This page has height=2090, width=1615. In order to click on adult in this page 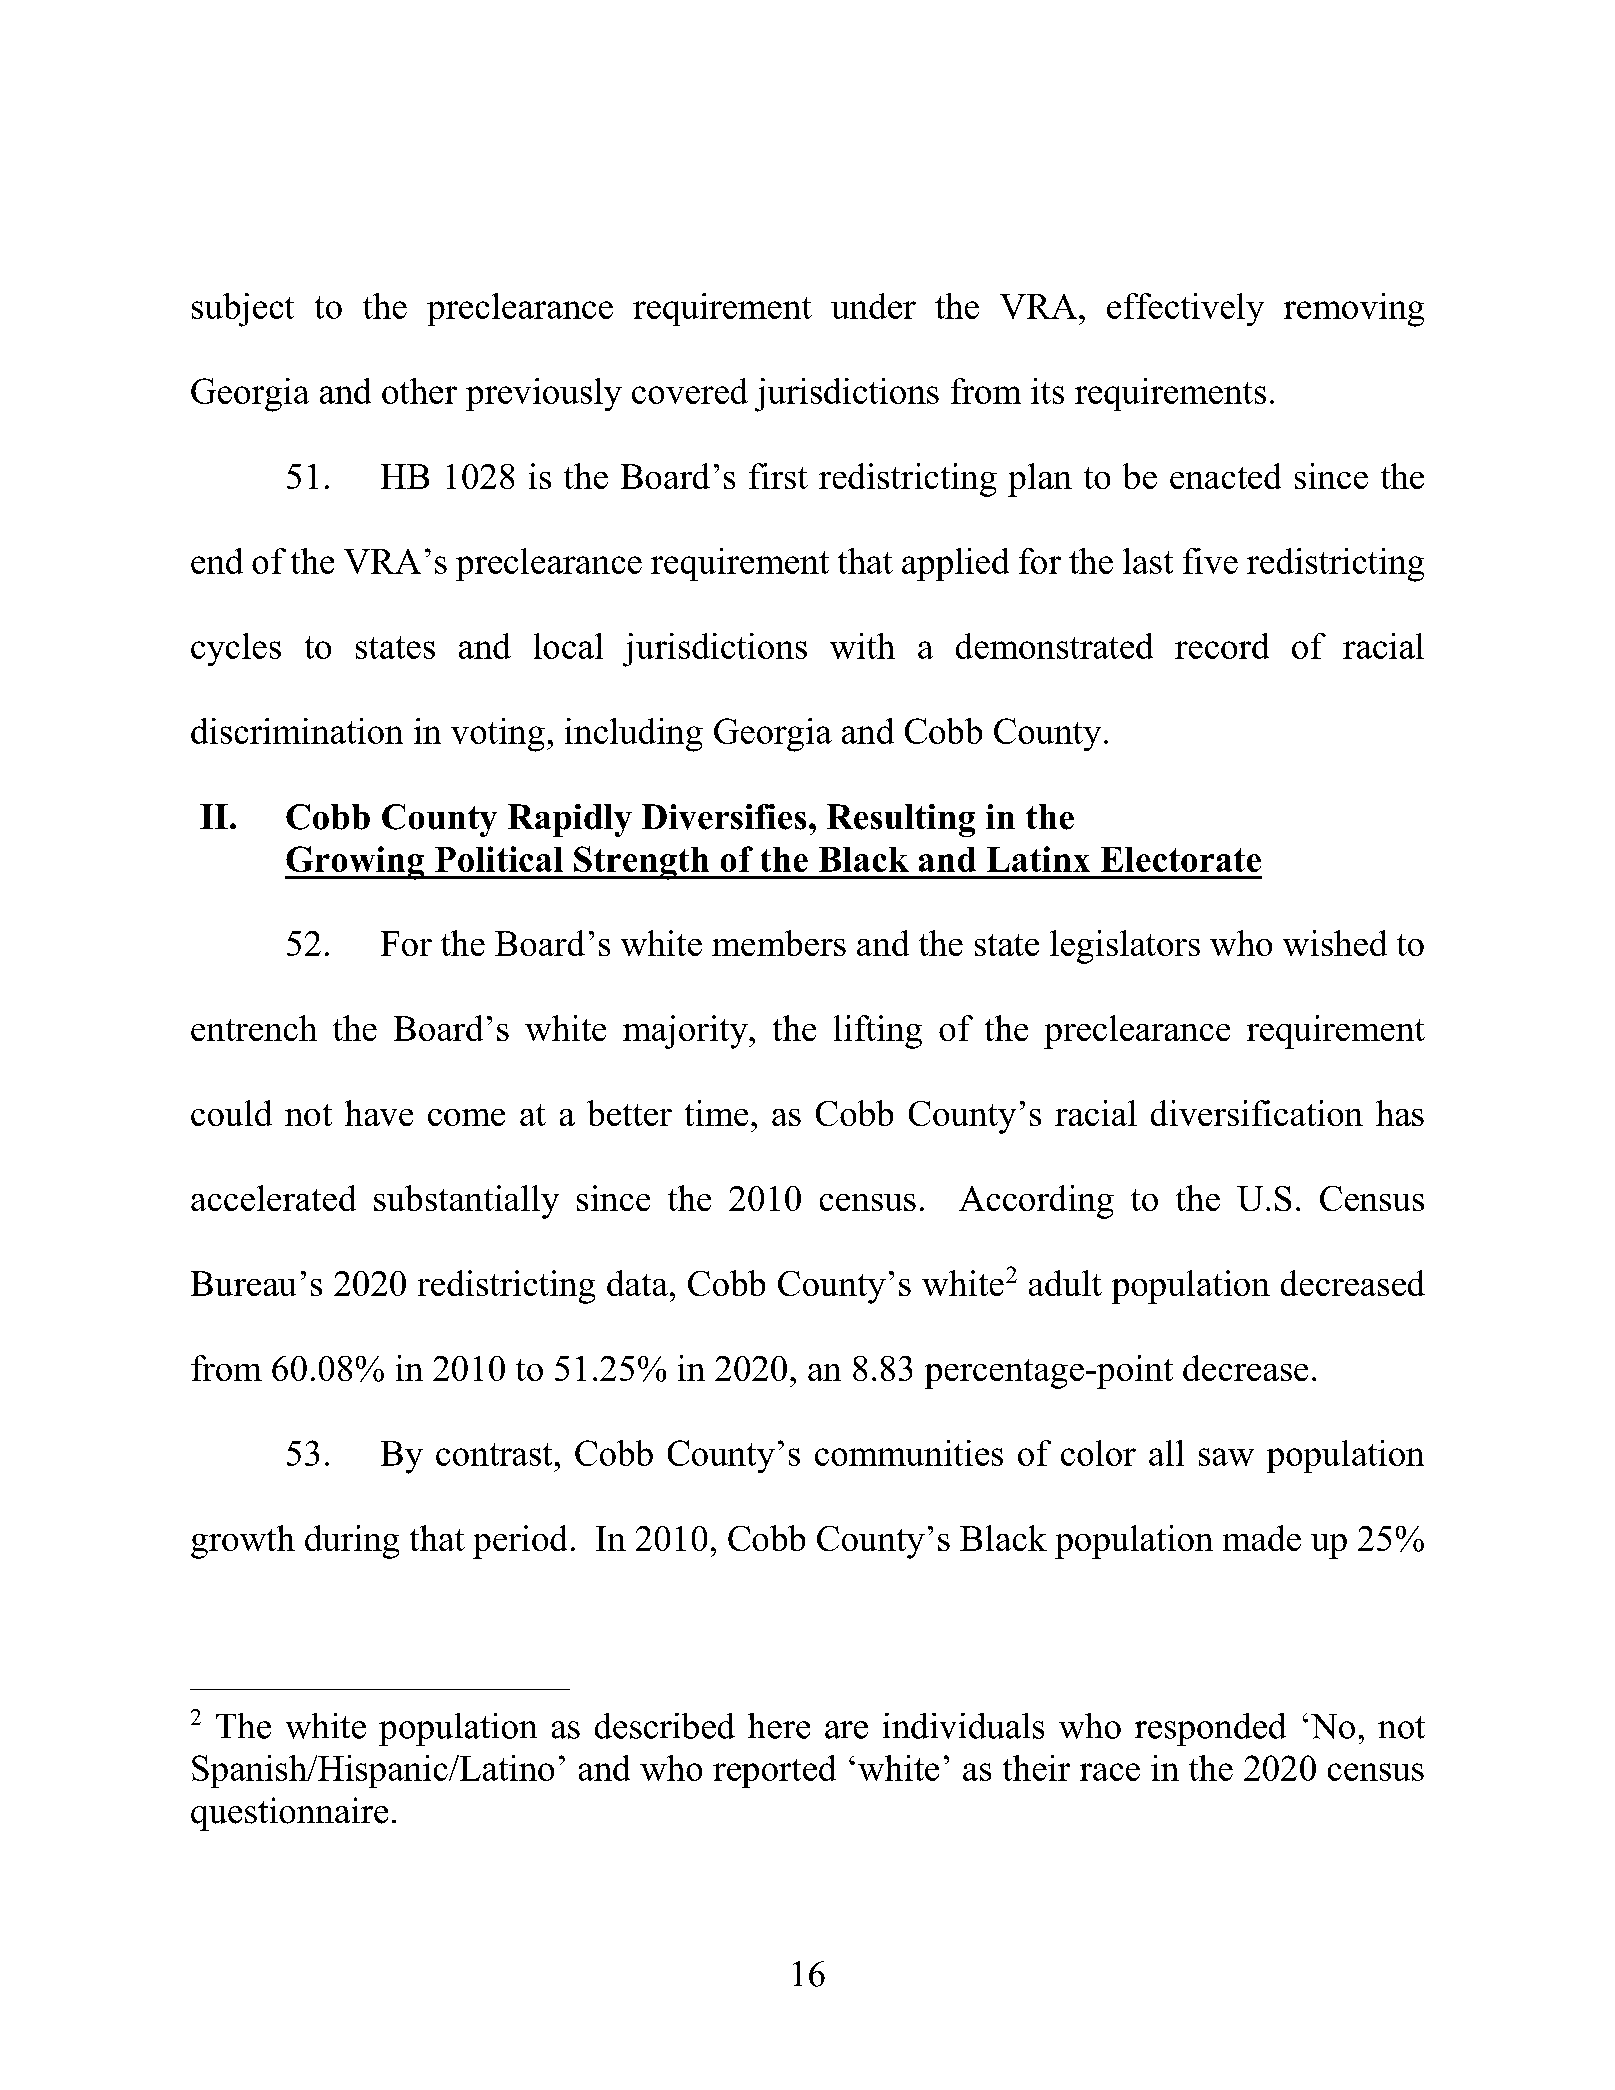, I will do `click(1065, 1283)`.
